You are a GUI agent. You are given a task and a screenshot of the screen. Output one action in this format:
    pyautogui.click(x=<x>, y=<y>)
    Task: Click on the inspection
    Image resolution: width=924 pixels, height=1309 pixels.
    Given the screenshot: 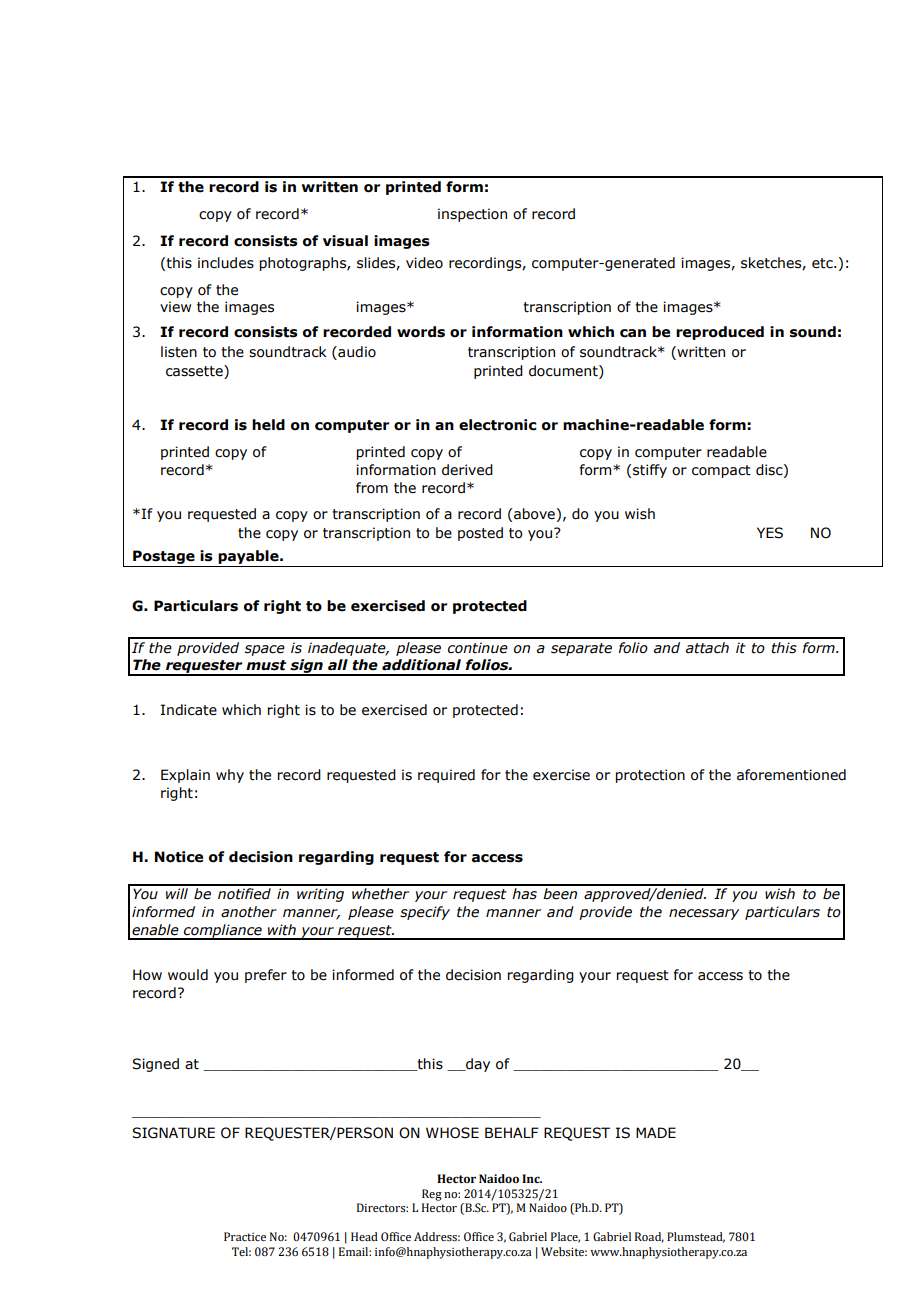 What is the action you would take?
    pyautogui.click(x=472, y=215)
